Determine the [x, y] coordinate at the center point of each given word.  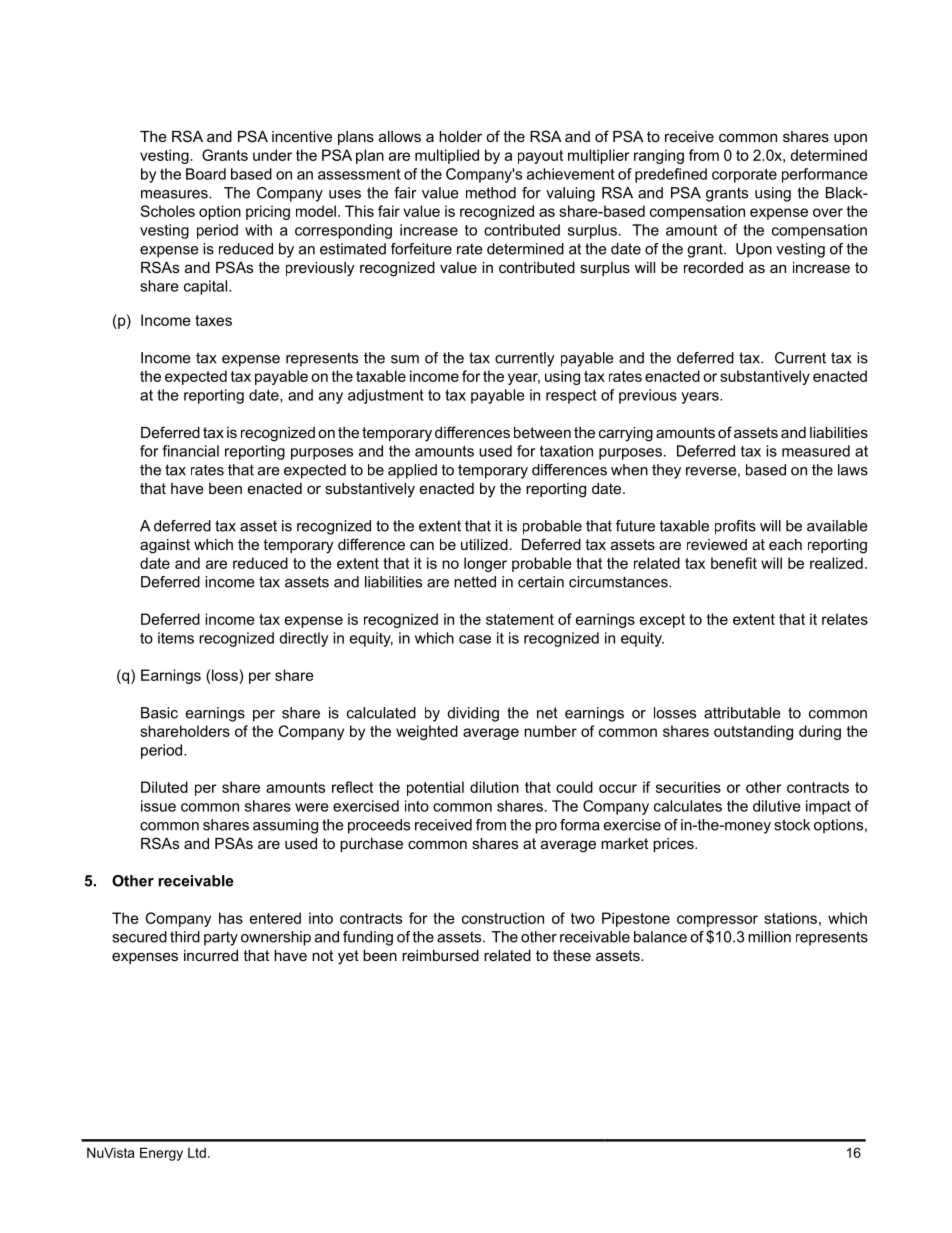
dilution [494, 787]
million [769, 937]
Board [206, 174]
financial [190, 451]
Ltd [197, 1152]
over [828, 212]
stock [792, 825]
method [491, 193]
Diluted [164, 787]
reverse [711, 471]
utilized [484, 544]
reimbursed [440, 955]
